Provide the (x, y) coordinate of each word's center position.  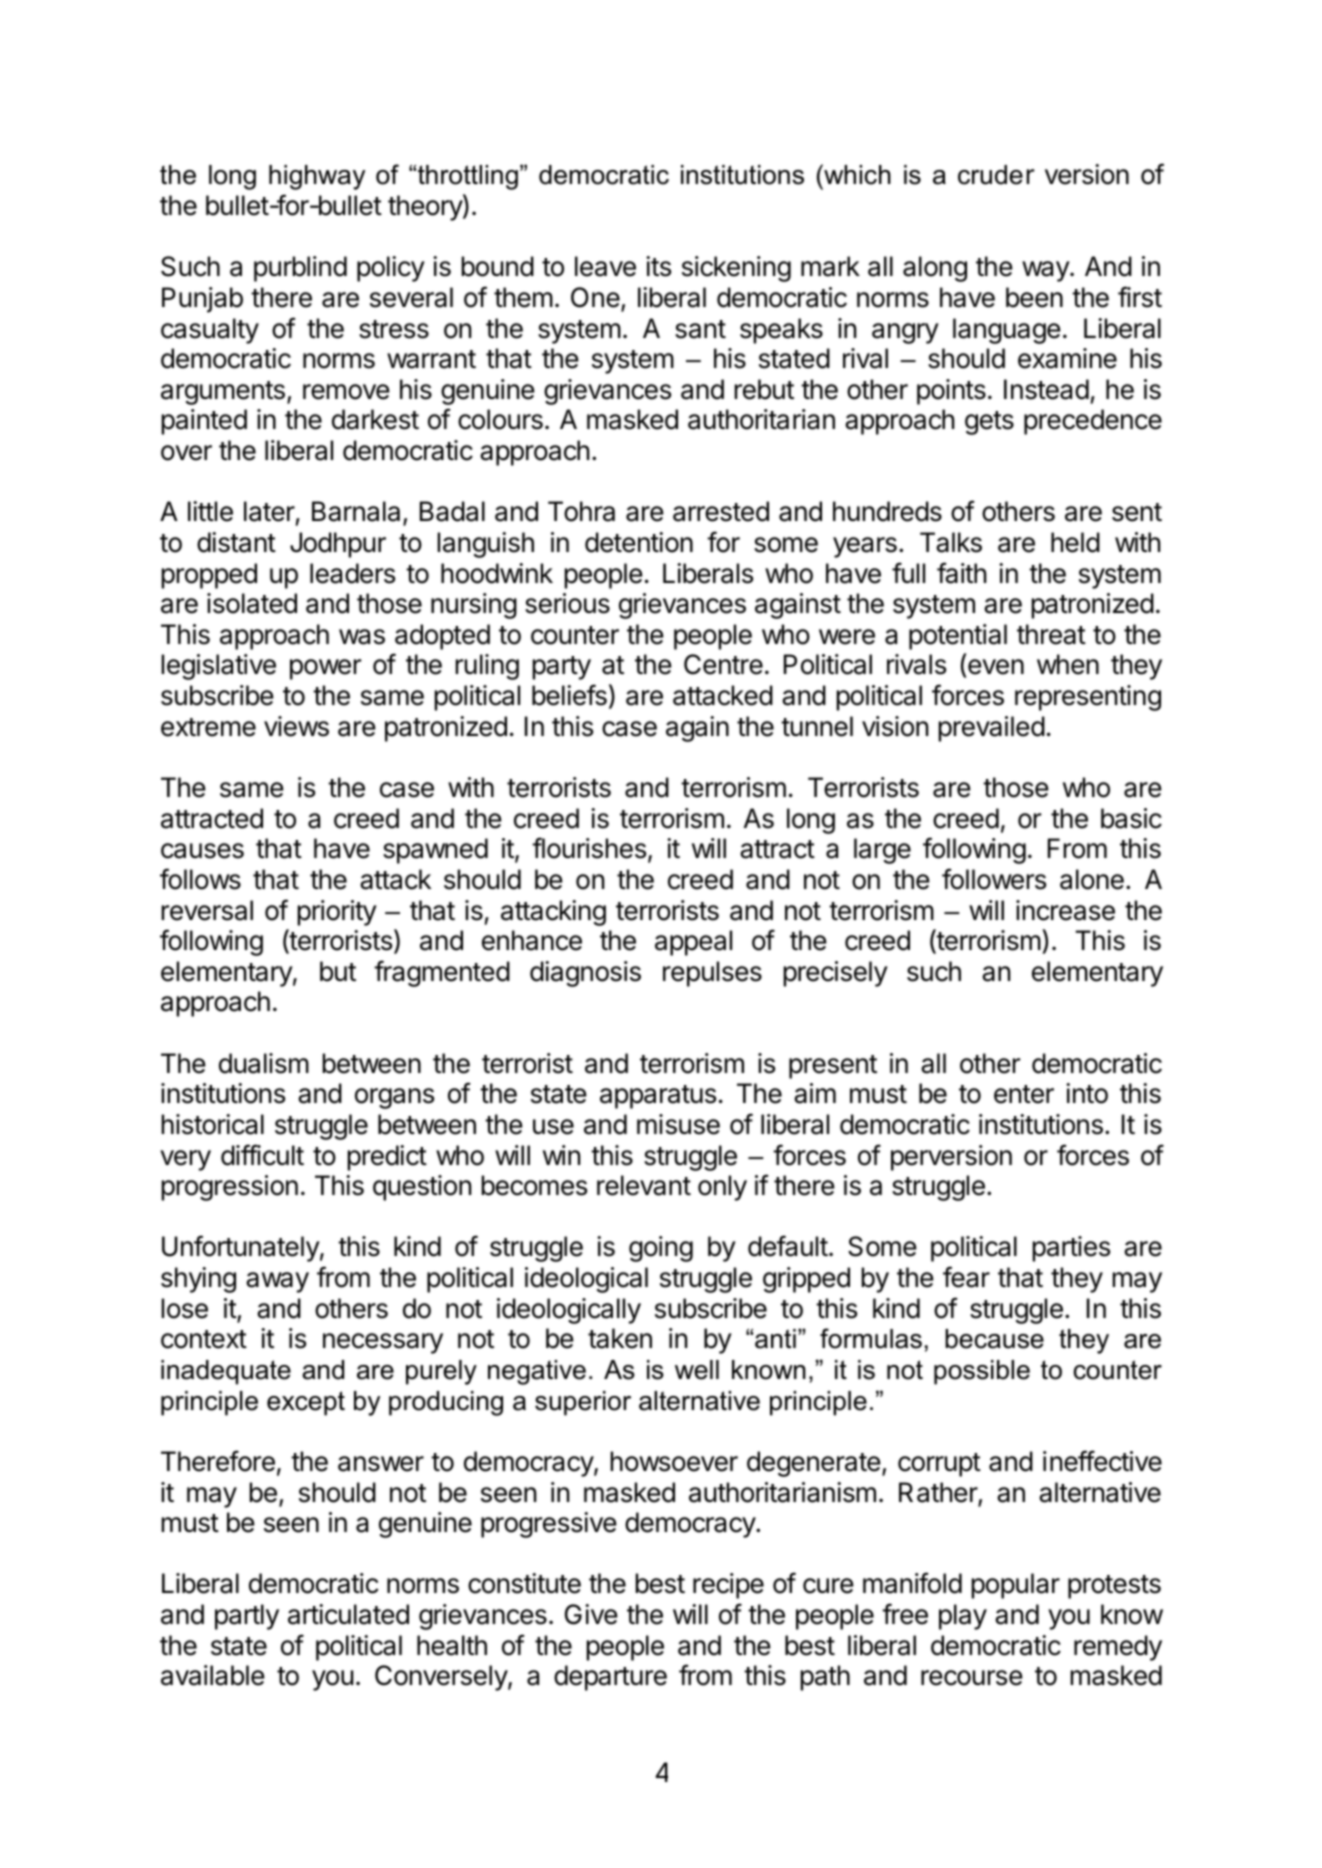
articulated (348, 1614)
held (1075, 542)
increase (1065, 910)
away (277, 1282)
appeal (693, 943)
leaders (352, 573)
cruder (996, 175)
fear (966, 1277)
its (658, 266)
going (661, 1249)
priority (337, 913)
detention (639, 542)
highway (317, 177)
